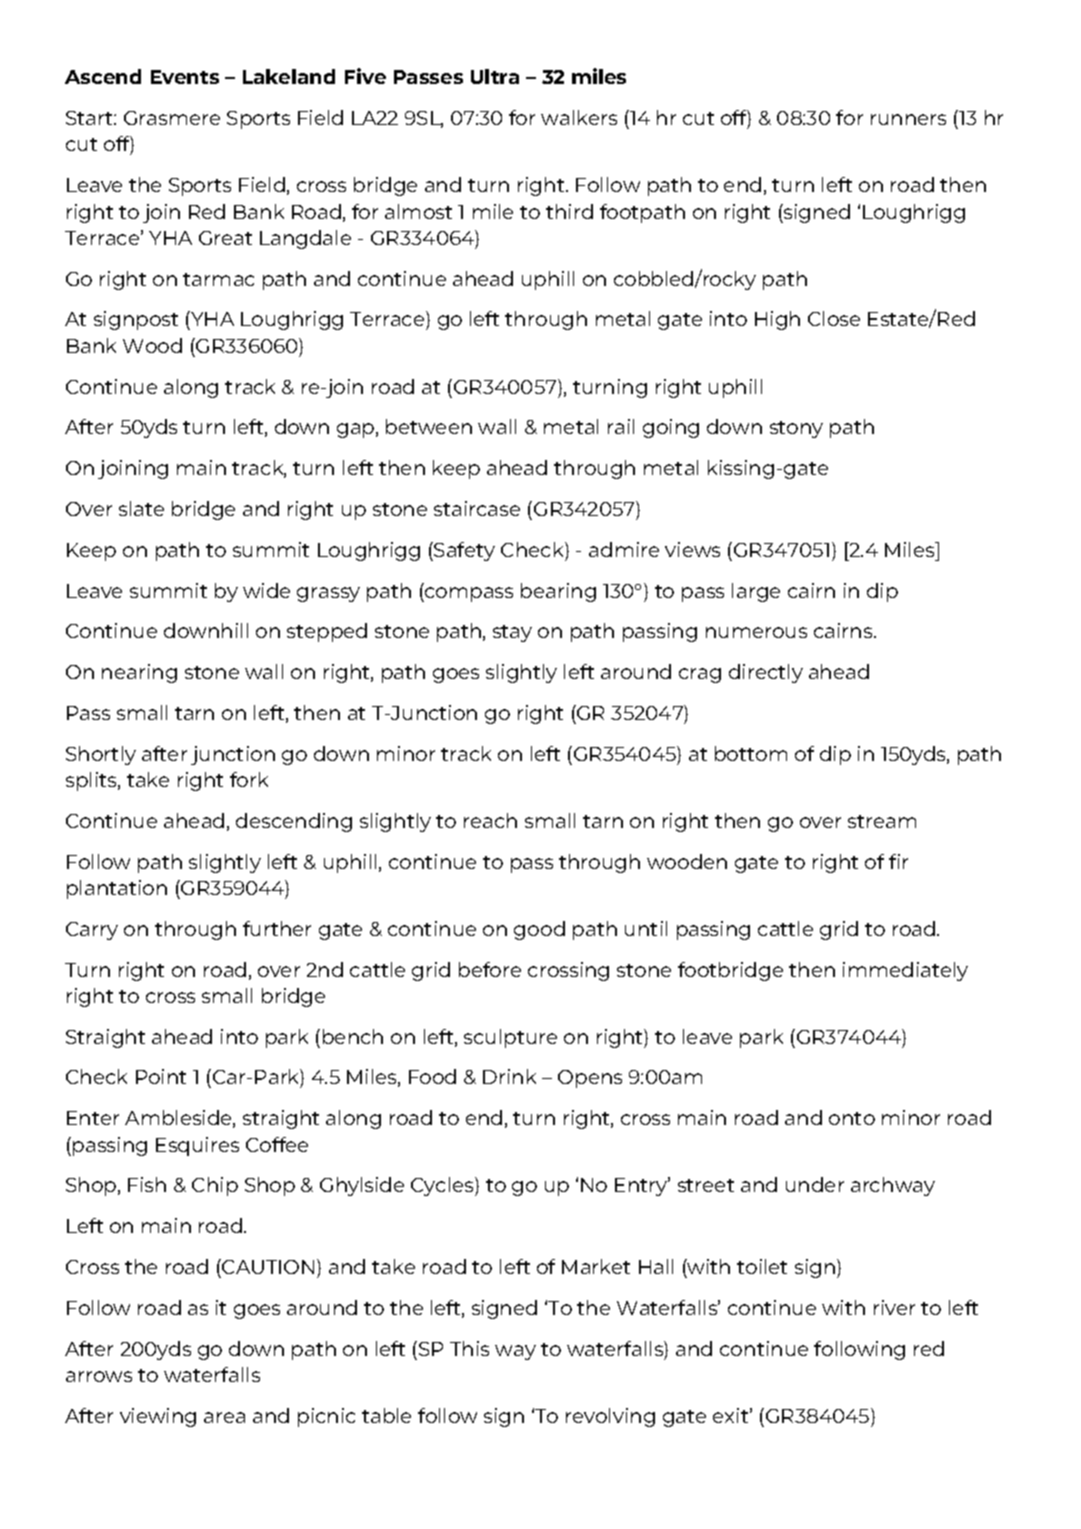 The image size is (1081, 1529). I want to click on Events, so click(185, 77).
